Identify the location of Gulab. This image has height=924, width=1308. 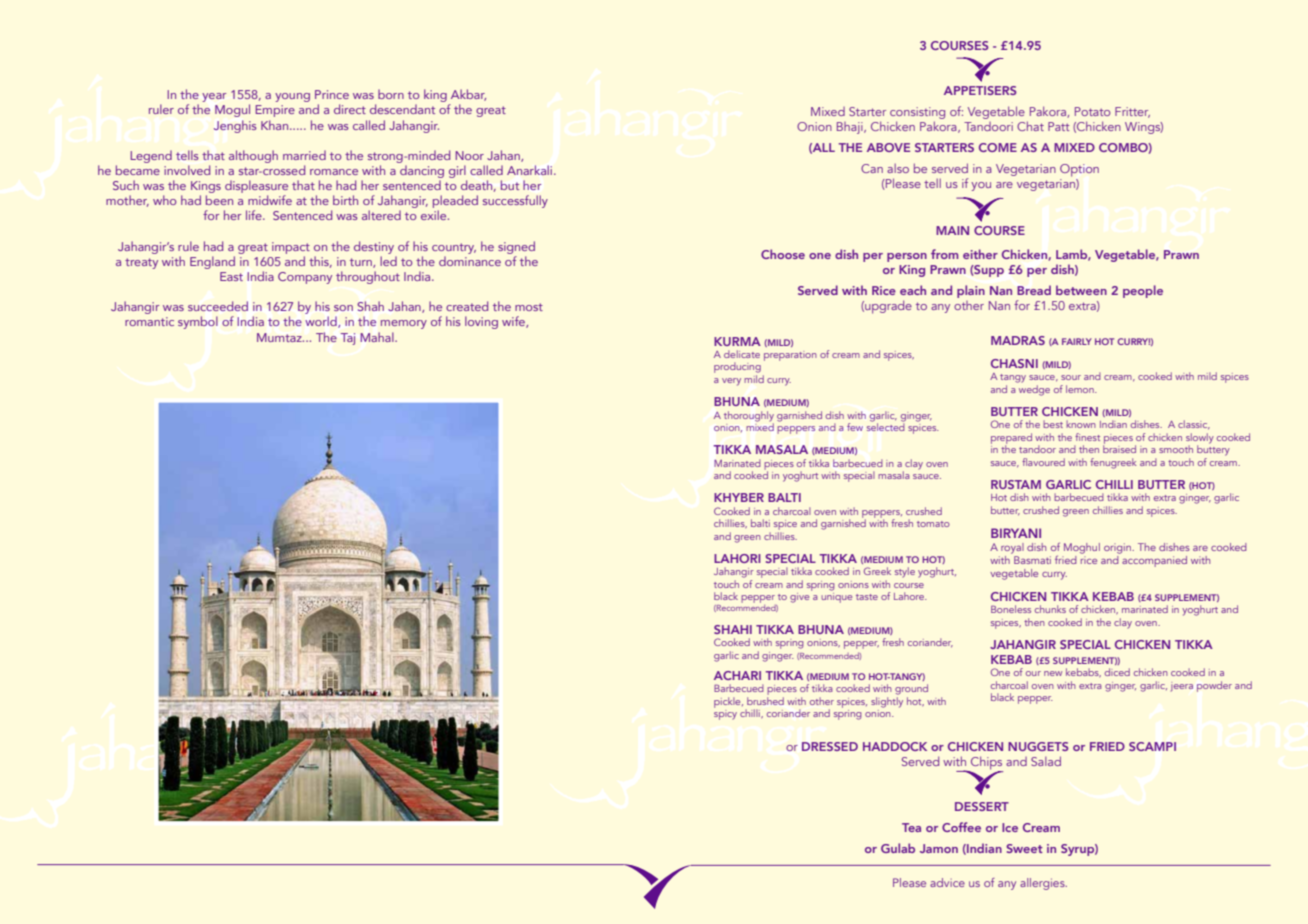
(898, 848).
